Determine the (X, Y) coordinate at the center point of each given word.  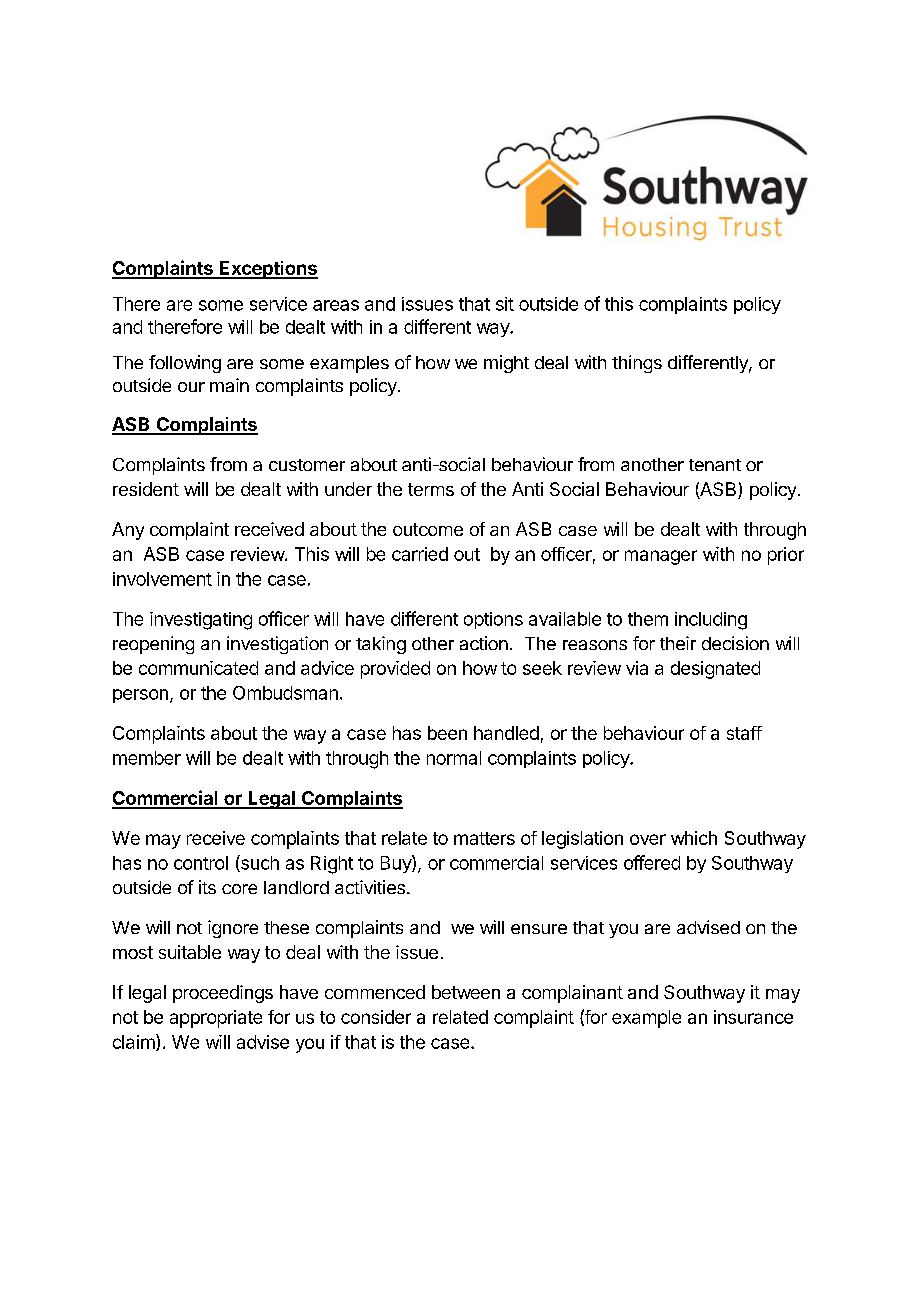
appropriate (216, 1019)
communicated (198, 668)
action (484, 643)
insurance (753, 1017)
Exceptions (267, 270)
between (466, 992)
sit (505, 304)
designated (715, 670)
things (637, 364)
